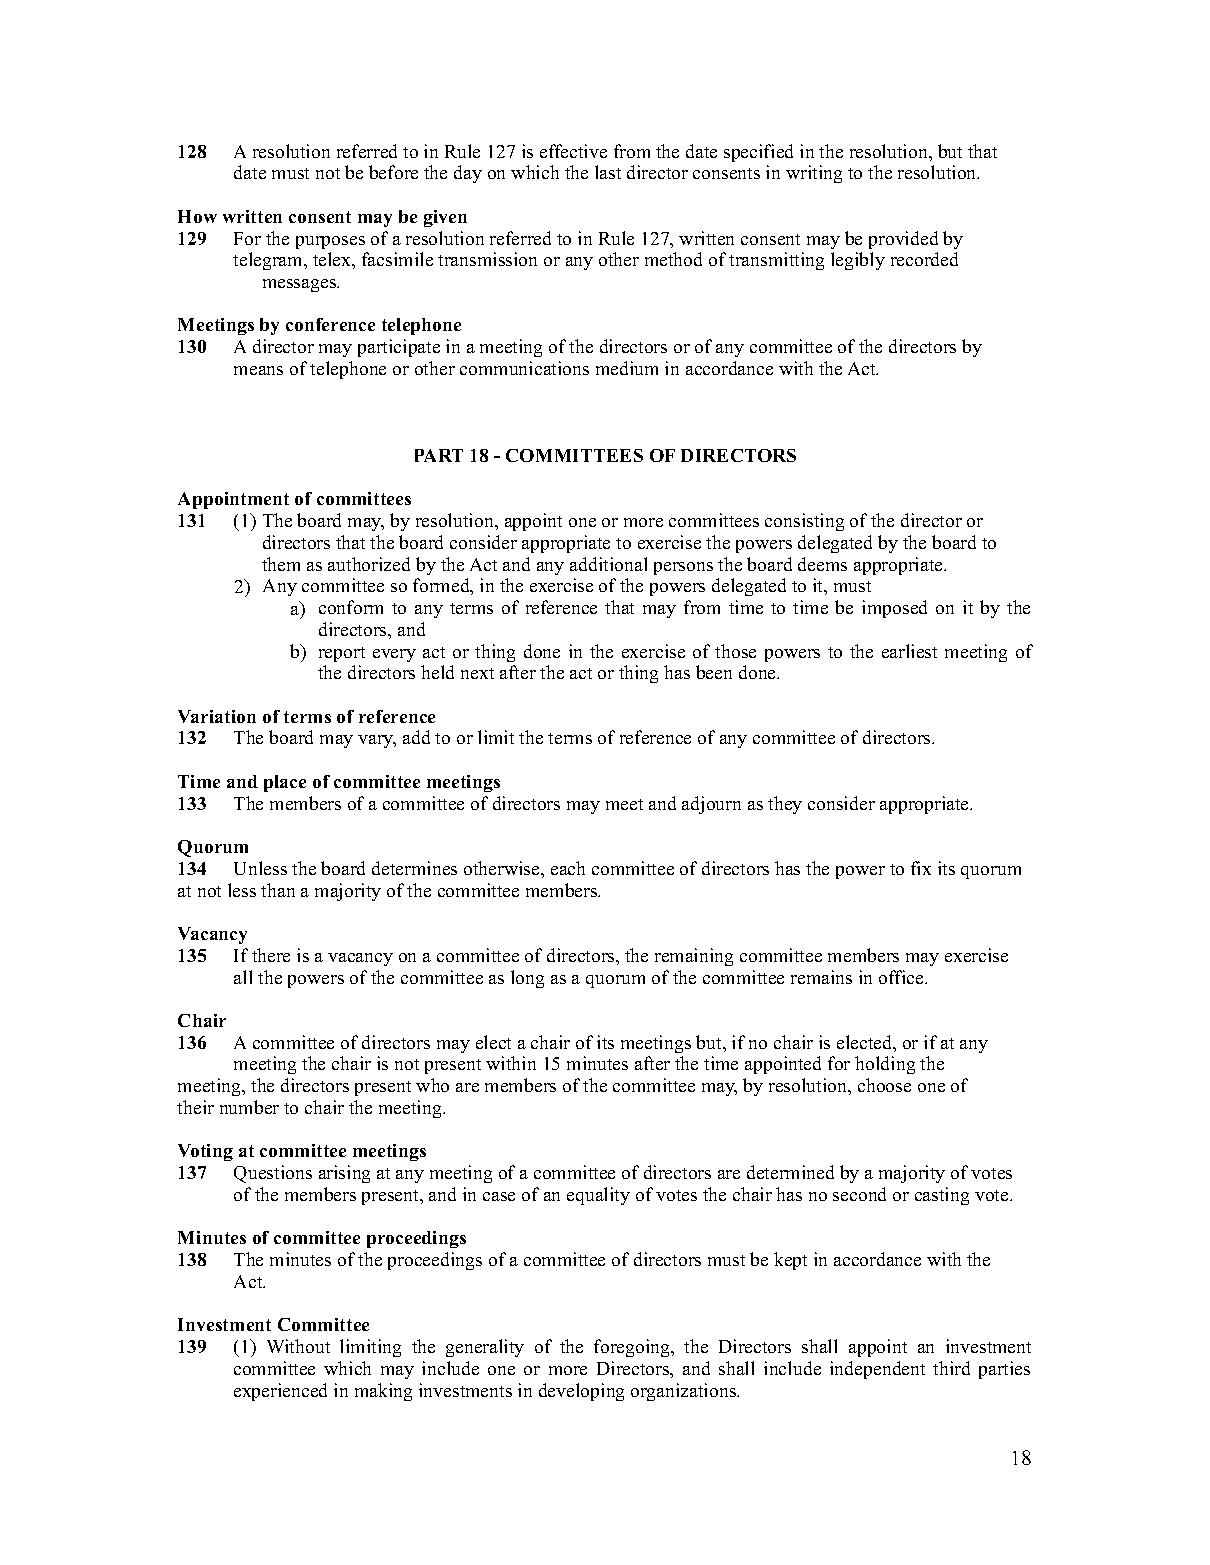  Describe the element at coordinates (814, 174) in the screenshot. I see `writing` at that location.
